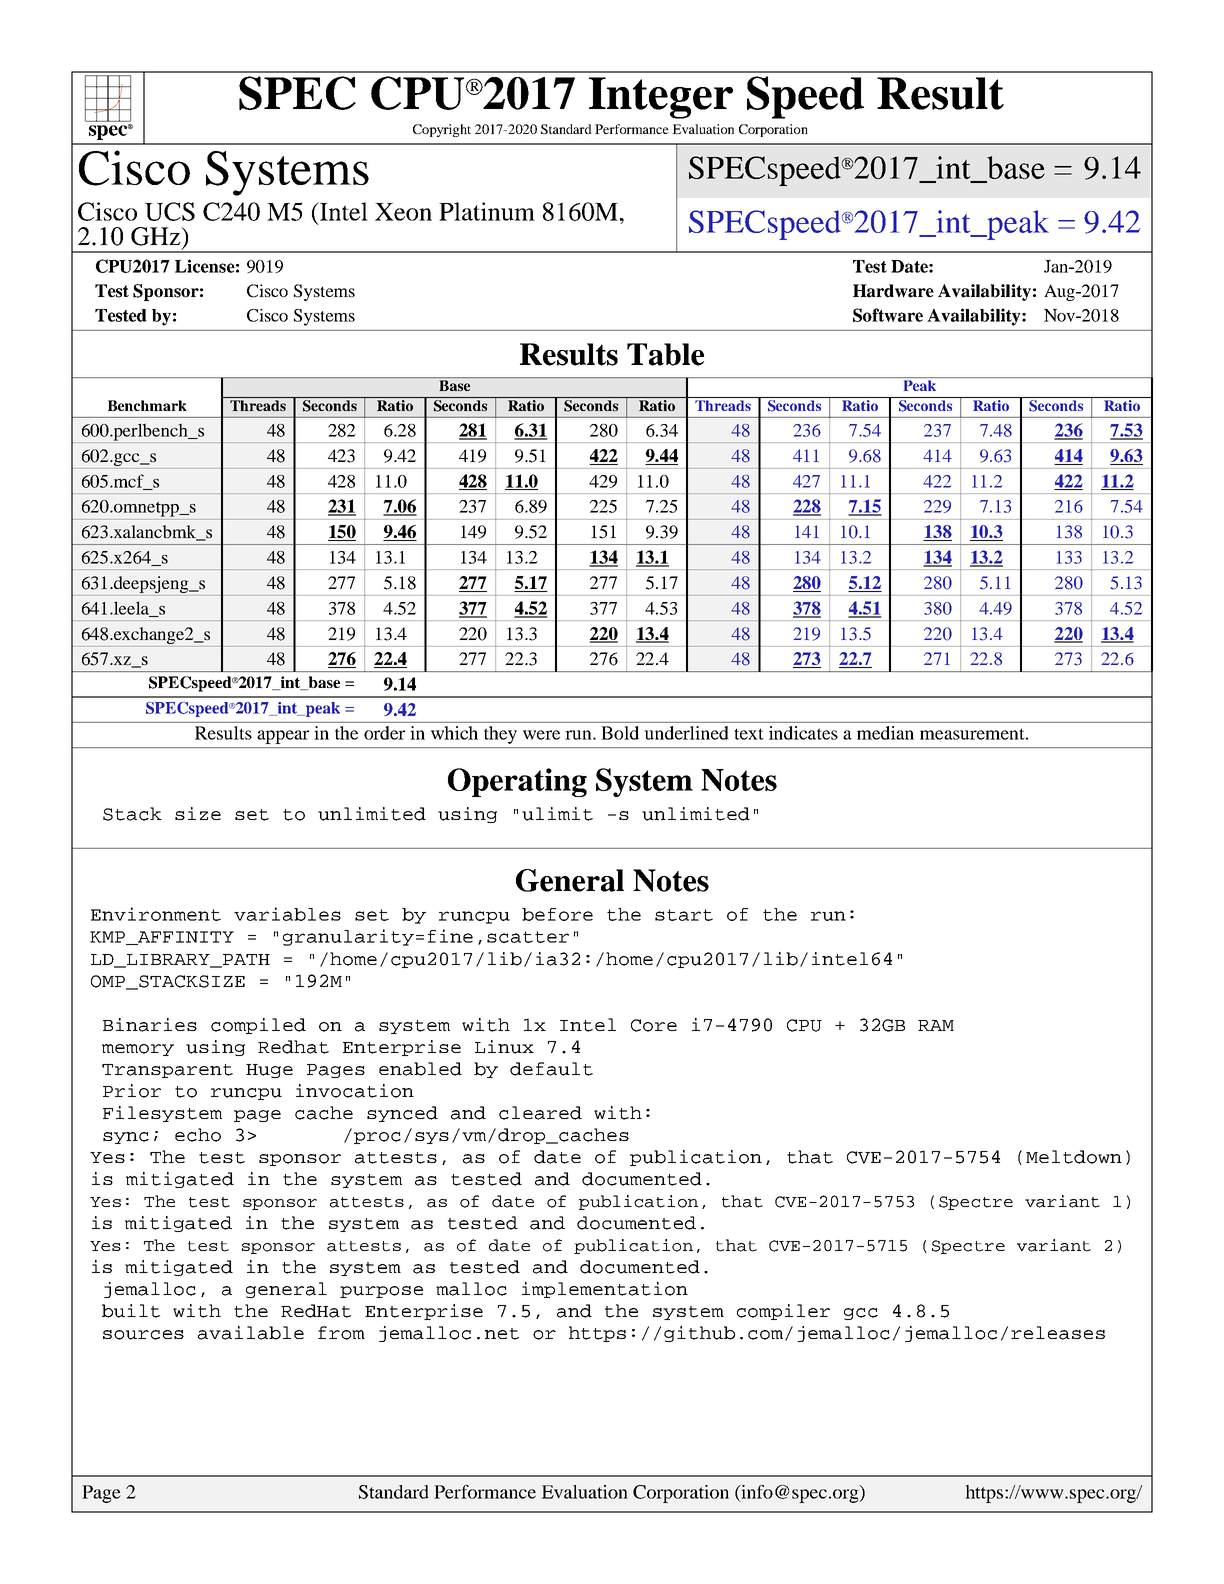 This screenshot has height=1584, width=1224. Describe the element at coordinates (170, 211) in the screenshot. I see `UCS` at that location.
